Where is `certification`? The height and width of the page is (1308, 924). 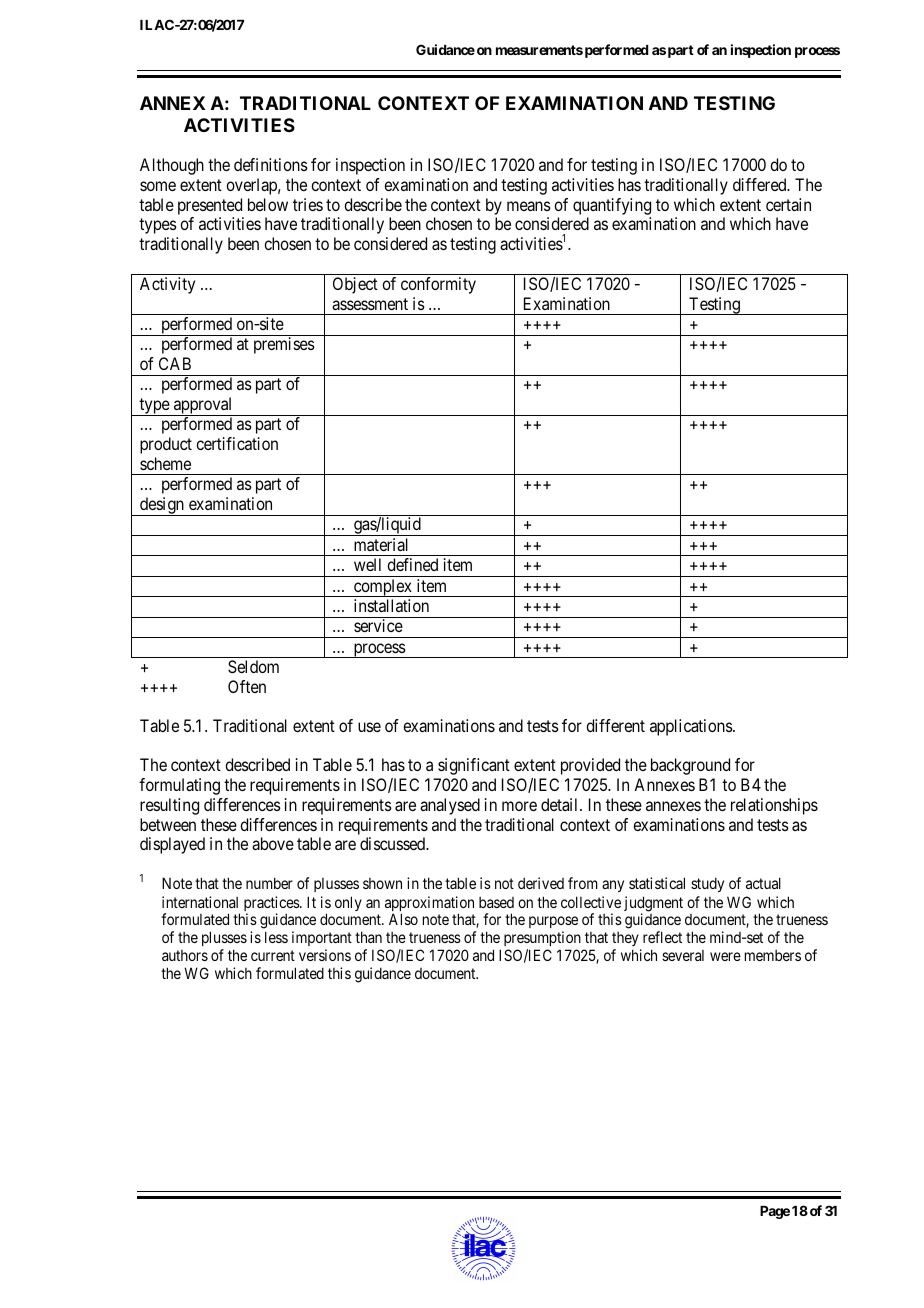
certification is located at coordinates (237, 443).
